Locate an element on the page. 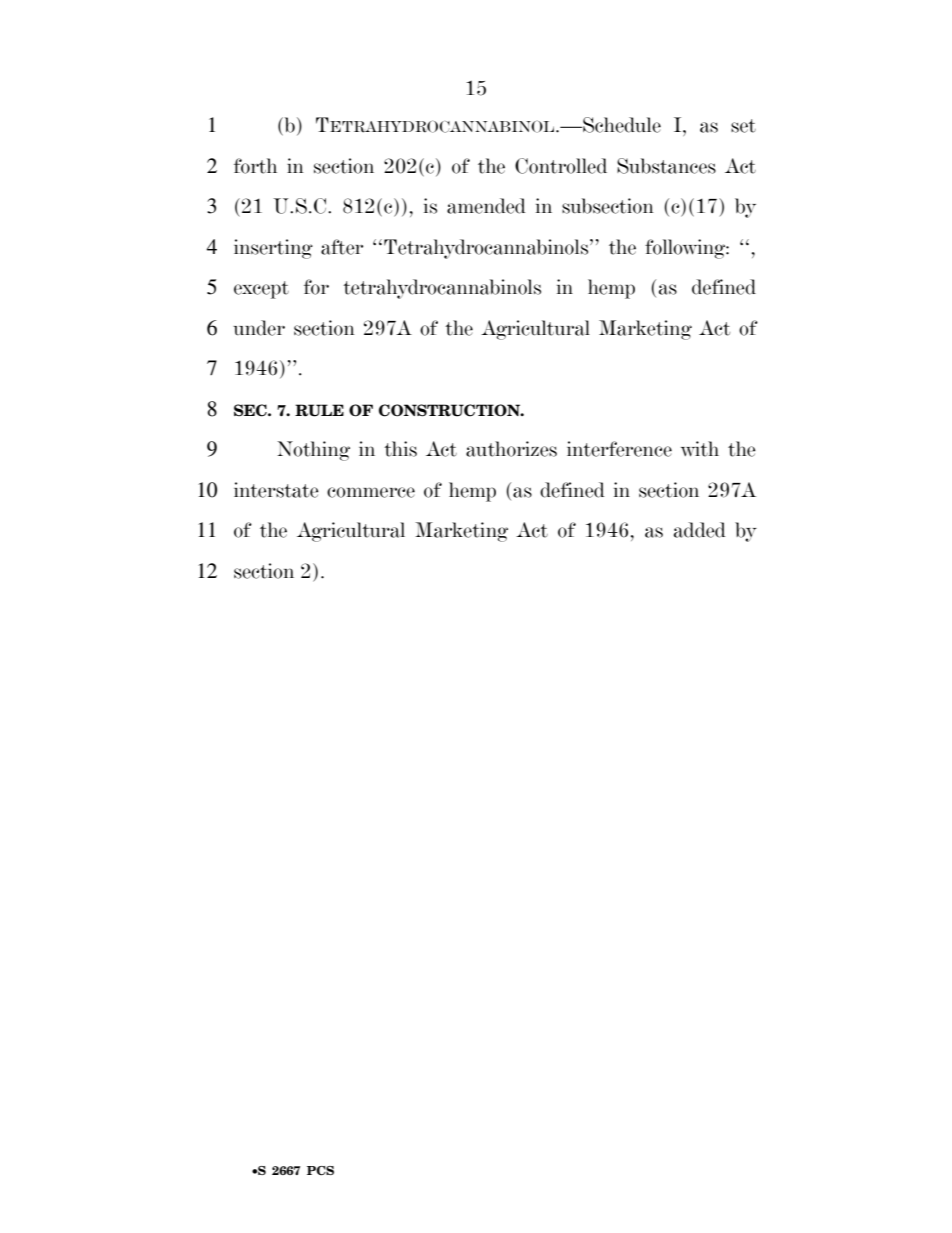  under is located at coordinates (259, 328).
